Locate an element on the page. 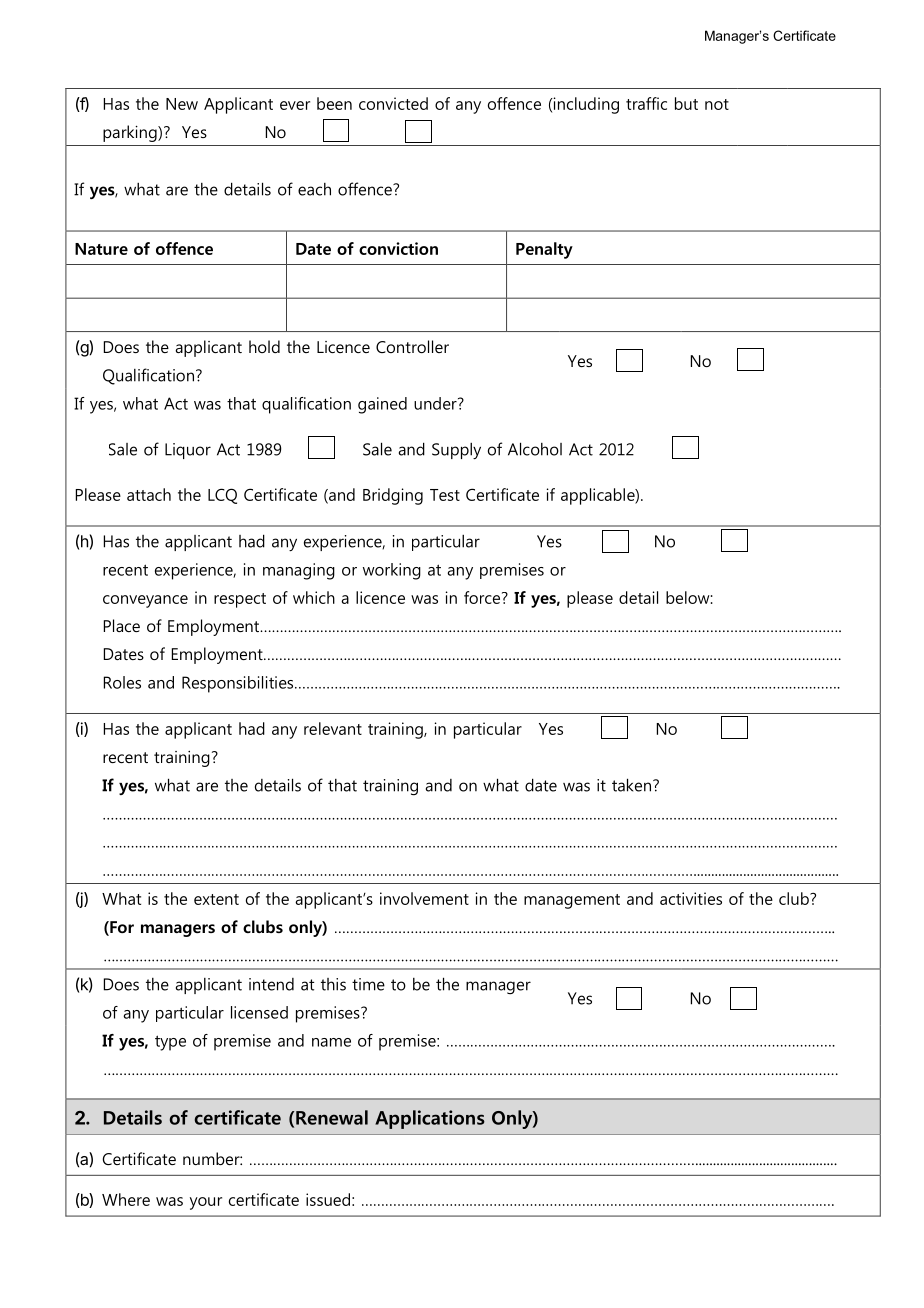 This page has height=1308, width=924. taken is located at coordinates (633, 785).
